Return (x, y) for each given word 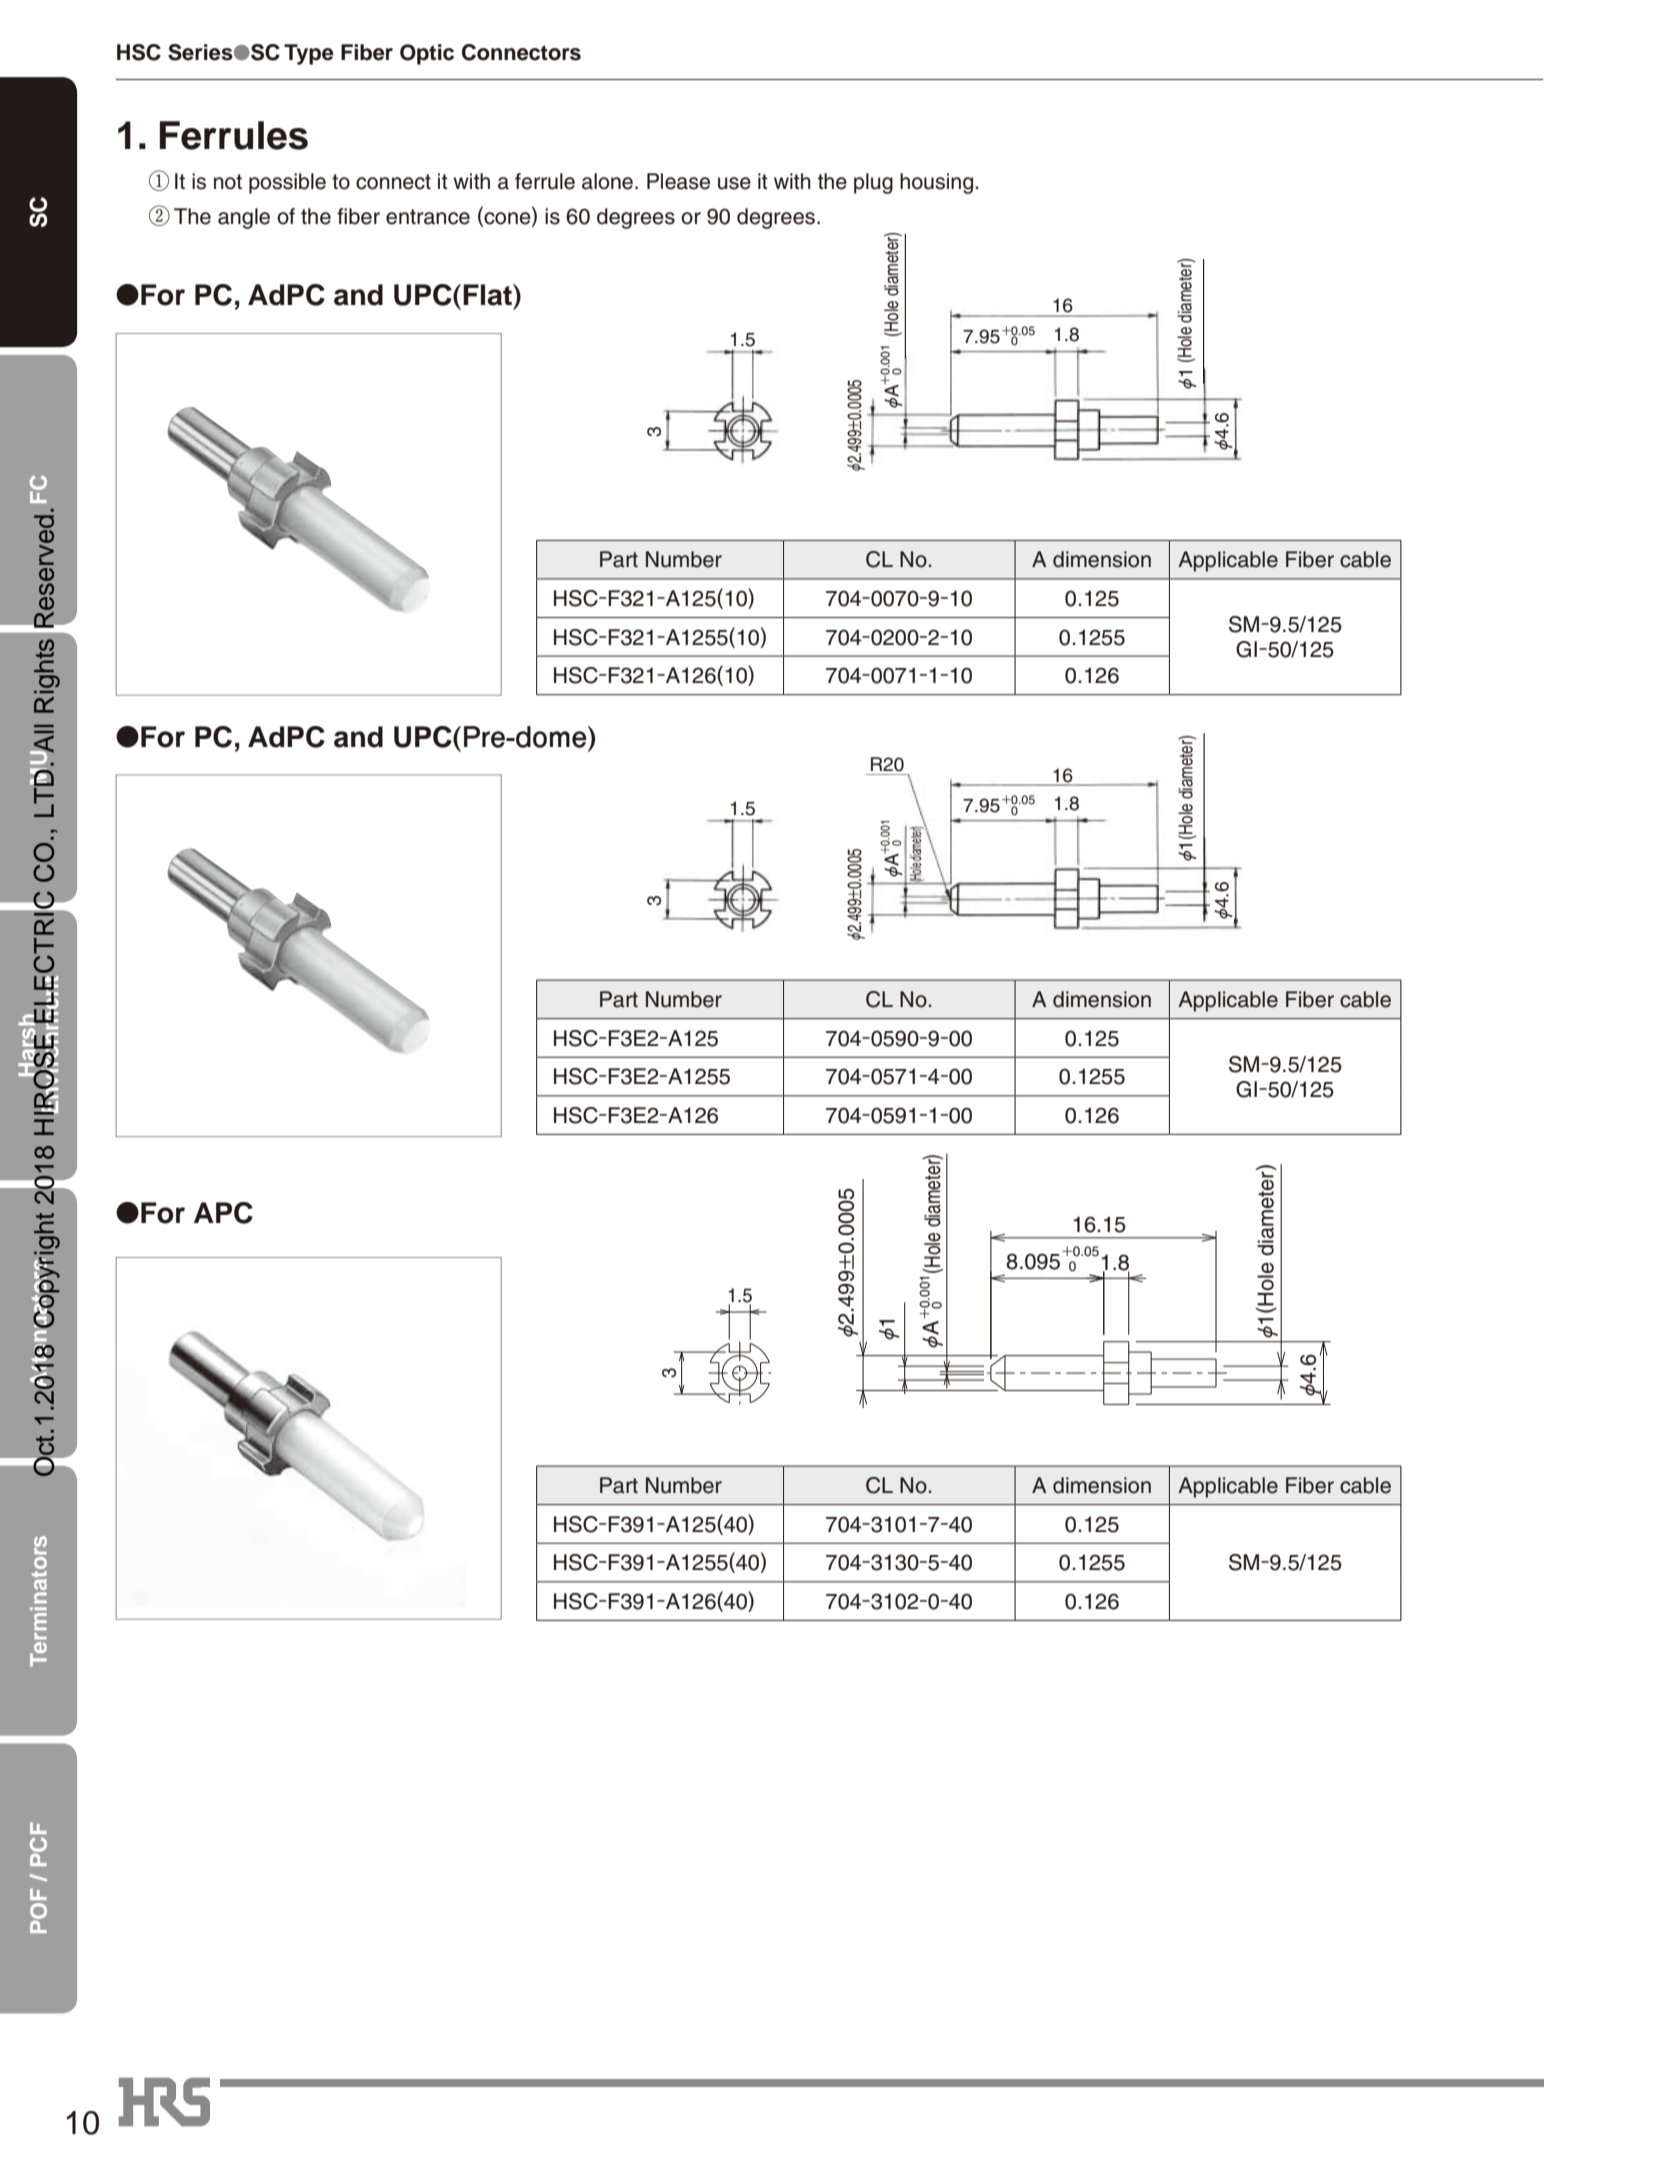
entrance (428, 217)
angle (244, 218)
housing (938, 183)
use (734, 183)
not (228, 182)
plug (873, 183)
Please (678, 181)
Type (309, 54)
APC (223, 1213)
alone (607, 181)
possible (287, 183)
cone (507, 219)
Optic (427, 54)
